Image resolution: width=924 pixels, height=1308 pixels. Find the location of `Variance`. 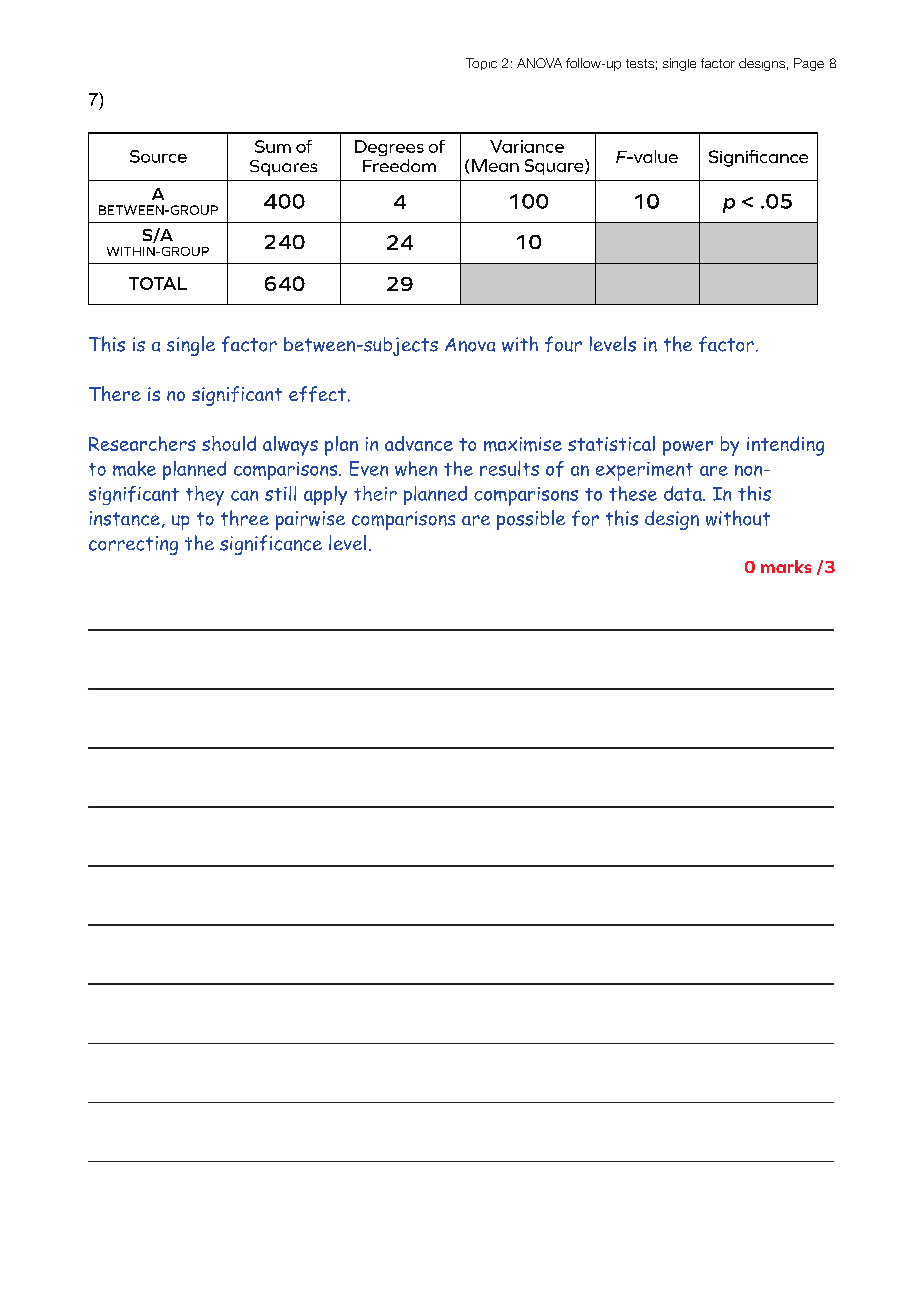

Variance is located at coordinates (527, 146).
